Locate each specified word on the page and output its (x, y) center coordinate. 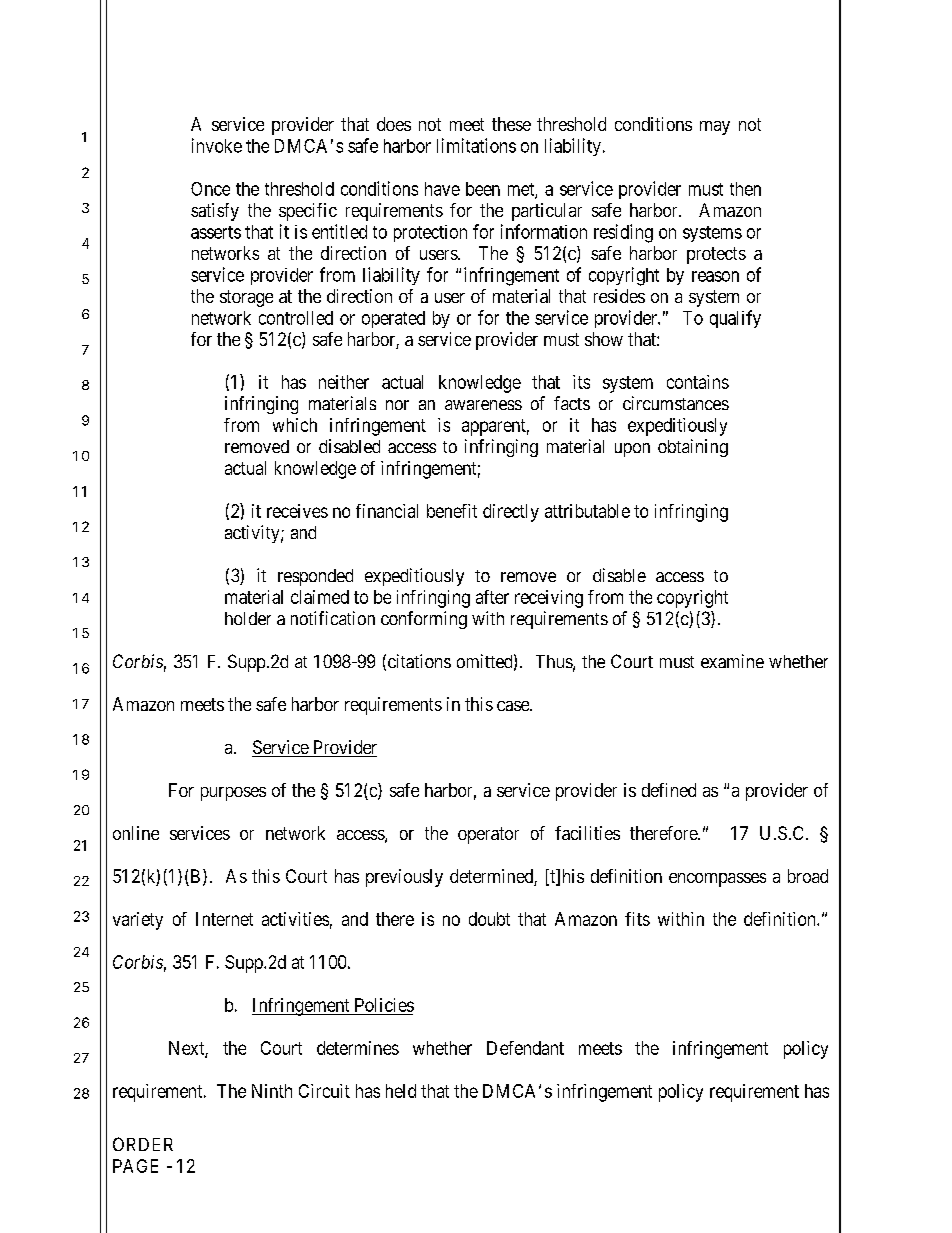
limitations (476, 145)
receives (297, 511)
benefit (452, 511)
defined (669, 790)
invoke (217, 145)
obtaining (693, 448)
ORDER (143, 1144)
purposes (233, 794)
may (715, 128)
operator (488, 835)
